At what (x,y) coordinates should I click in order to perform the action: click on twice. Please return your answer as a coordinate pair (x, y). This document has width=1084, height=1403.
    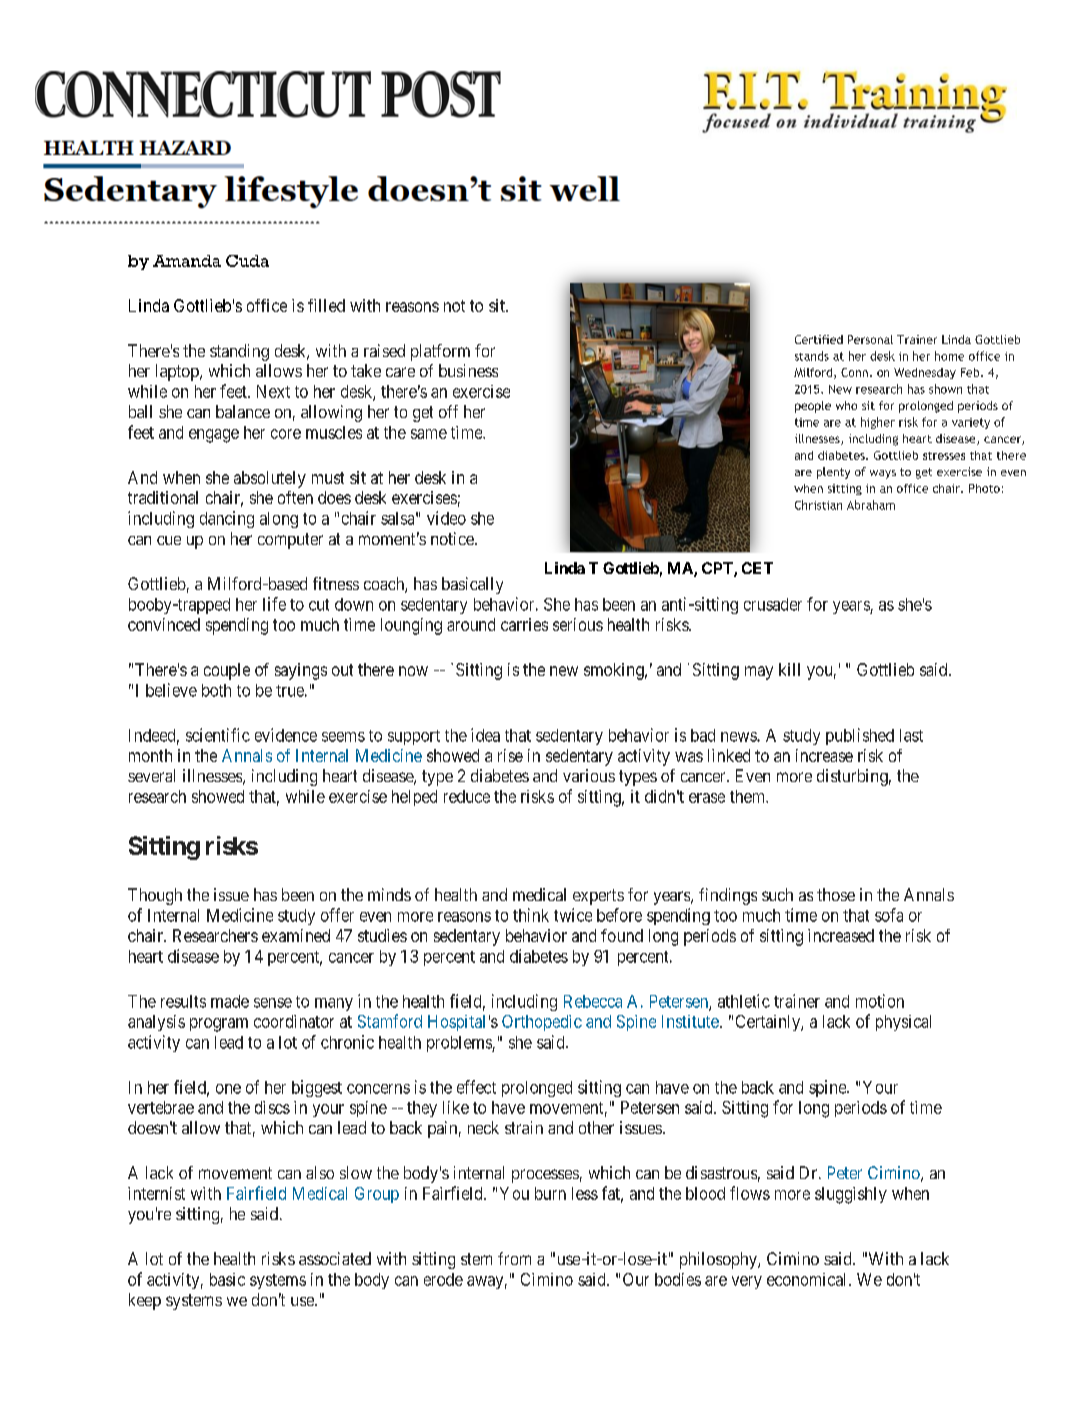
    Looking at the image, I should click on (573, 915).
